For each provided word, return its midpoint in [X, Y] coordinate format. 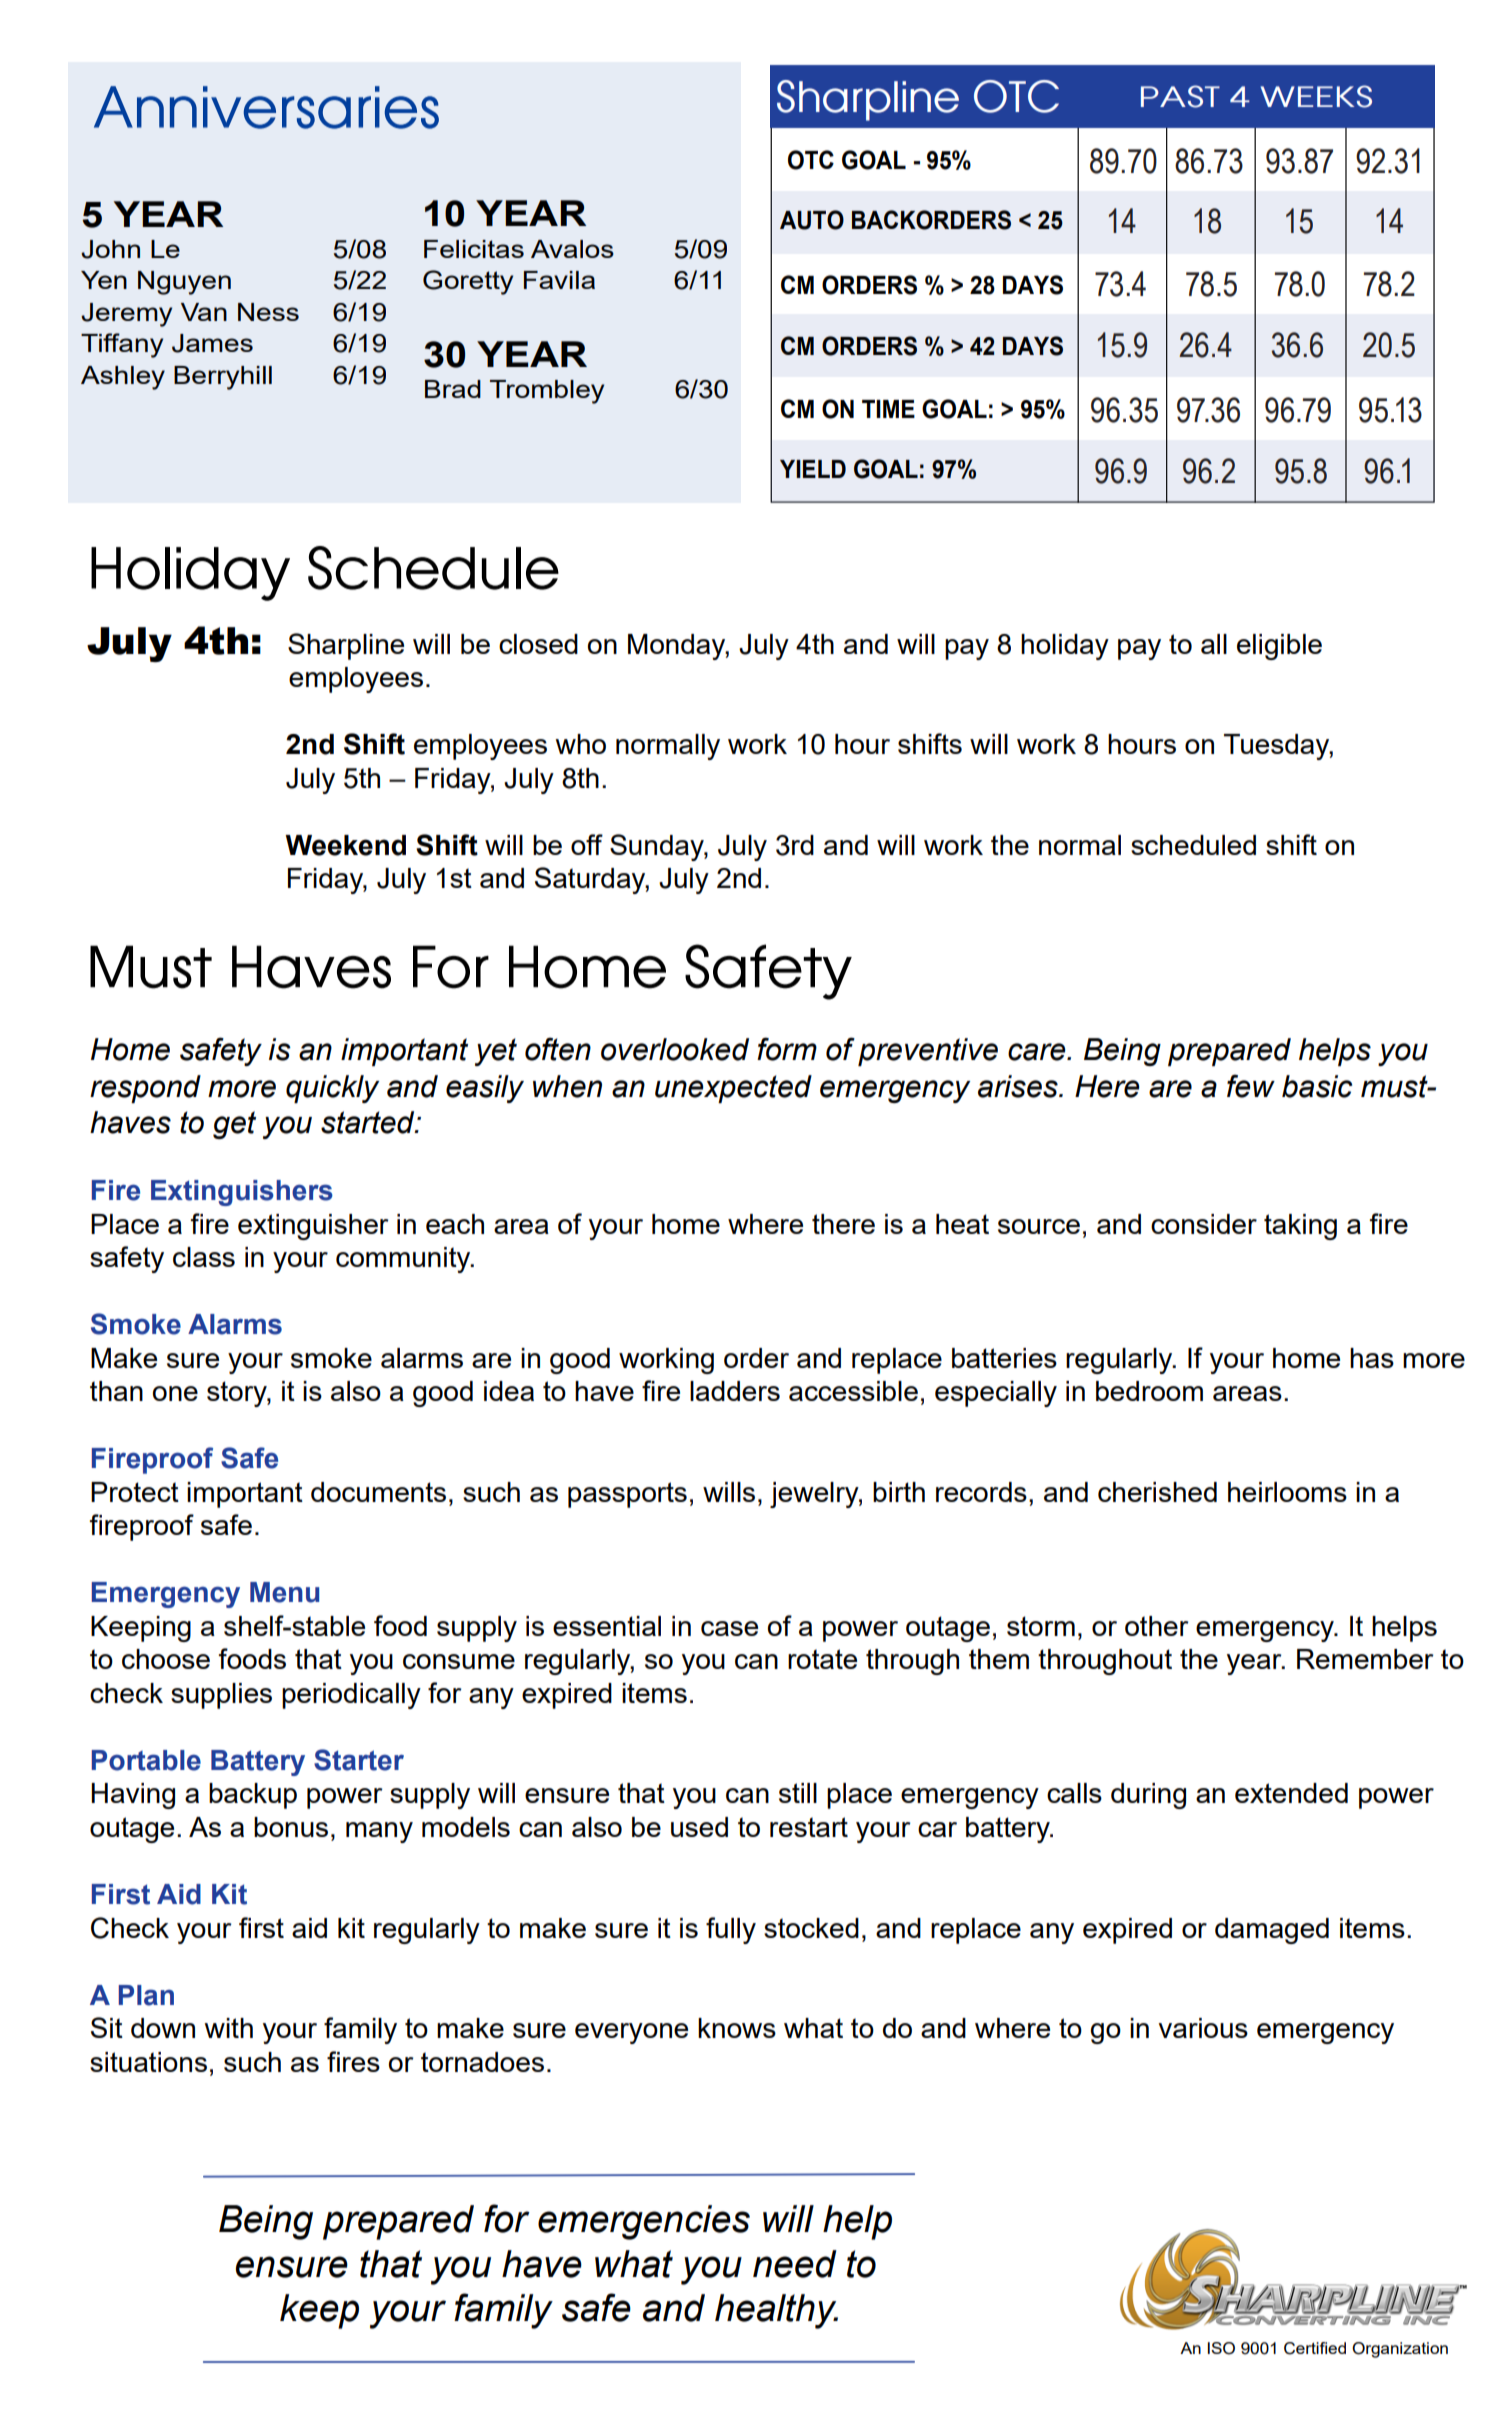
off [587, 844]
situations [148, 2062]
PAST [1180, 96]
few [1251, 1086]
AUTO [812, 220]
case [729, 1628]
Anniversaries [266, 107]
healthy [776, 2311]
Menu [284, 1592]
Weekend [345, 845]
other [1157, 1626]
